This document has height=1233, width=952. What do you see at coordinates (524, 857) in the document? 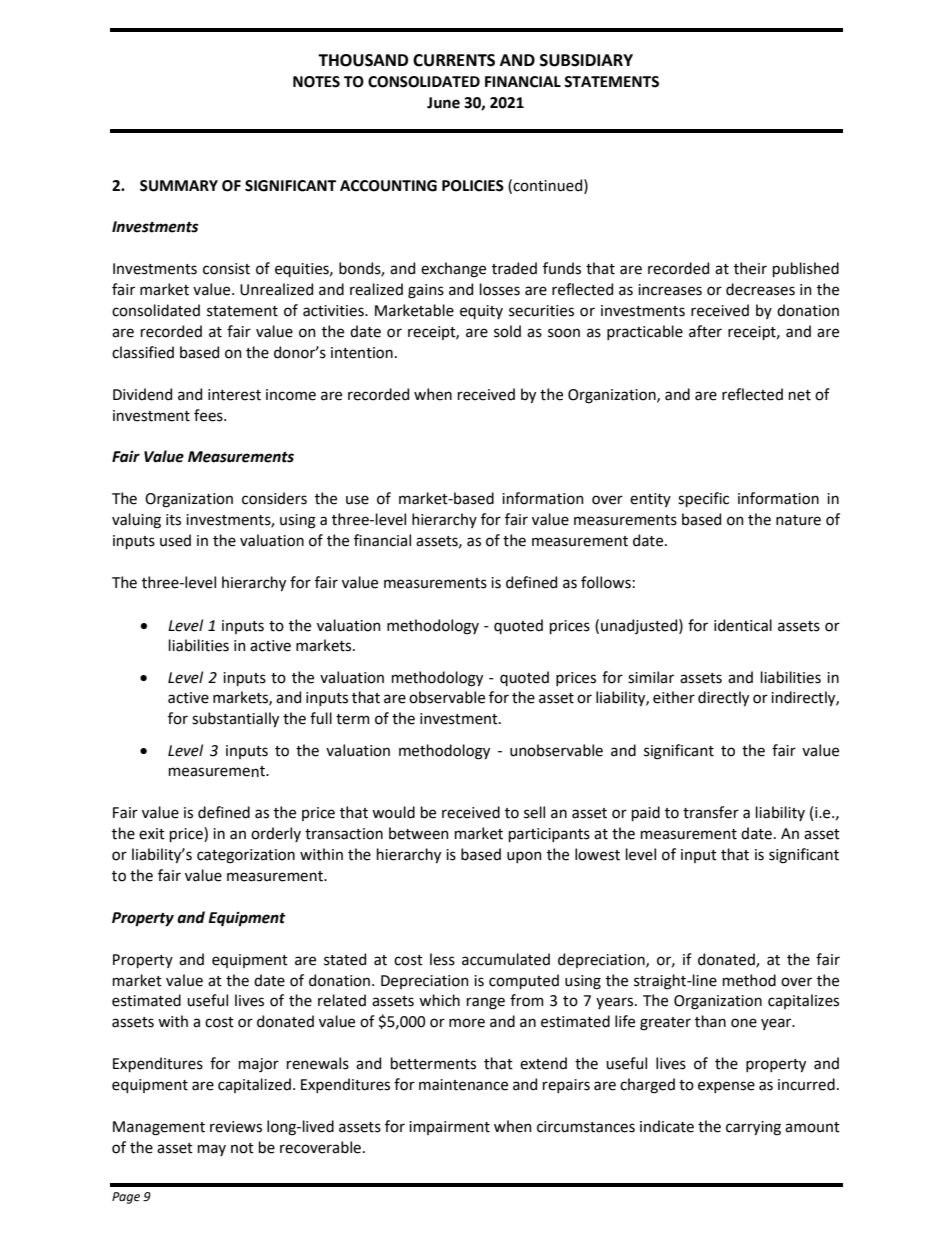
I see `upon` at bounding box center [524, 857].
